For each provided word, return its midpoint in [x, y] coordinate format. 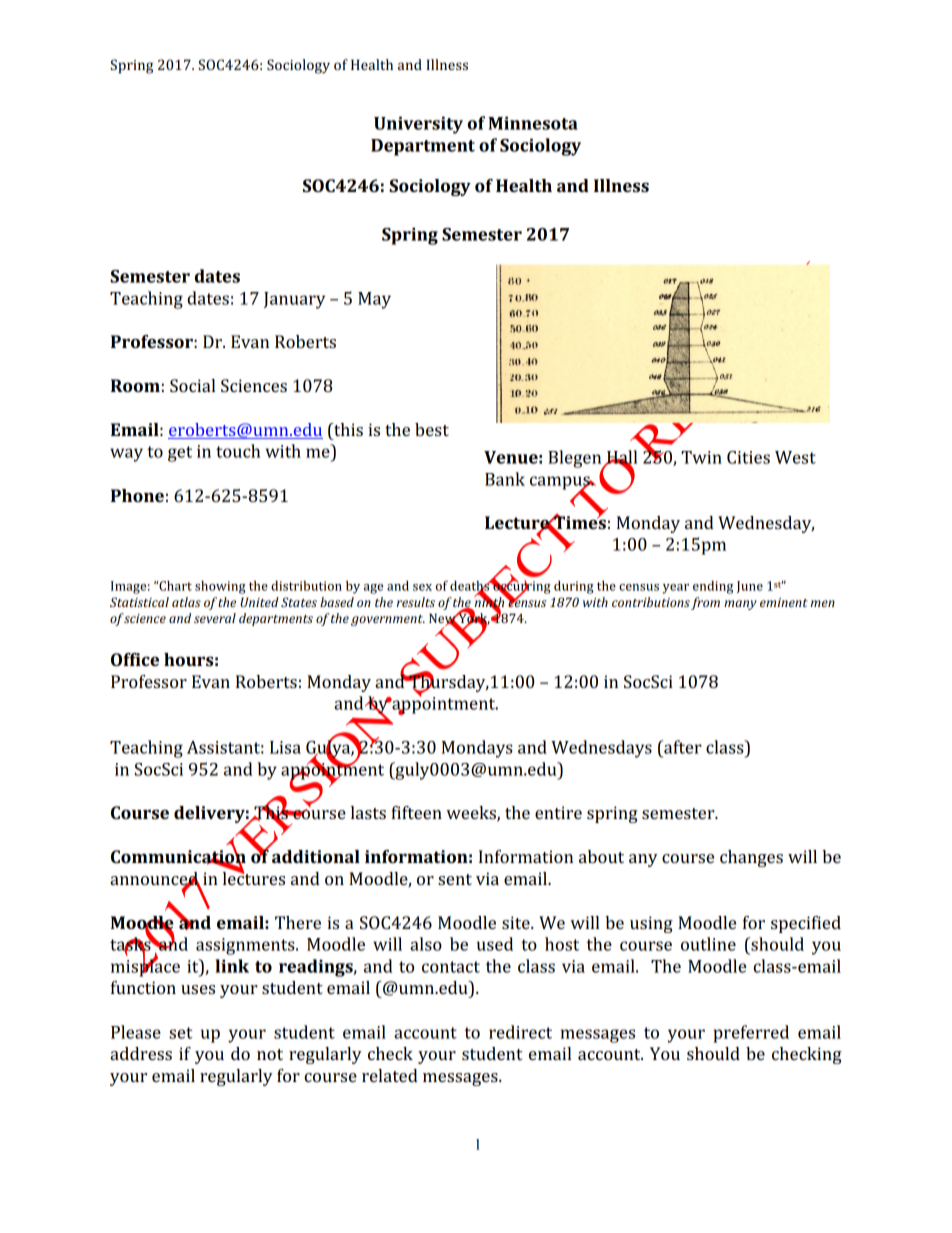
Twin [701, 457]
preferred [751, 1034]
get [180, 454]
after [682, 747]
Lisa [285, 747]
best [432, 429]
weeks [472, 814]
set [181, 1033]
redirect [520, 1032]
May [374, 300]
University [418, 125]
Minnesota [533, 123]
